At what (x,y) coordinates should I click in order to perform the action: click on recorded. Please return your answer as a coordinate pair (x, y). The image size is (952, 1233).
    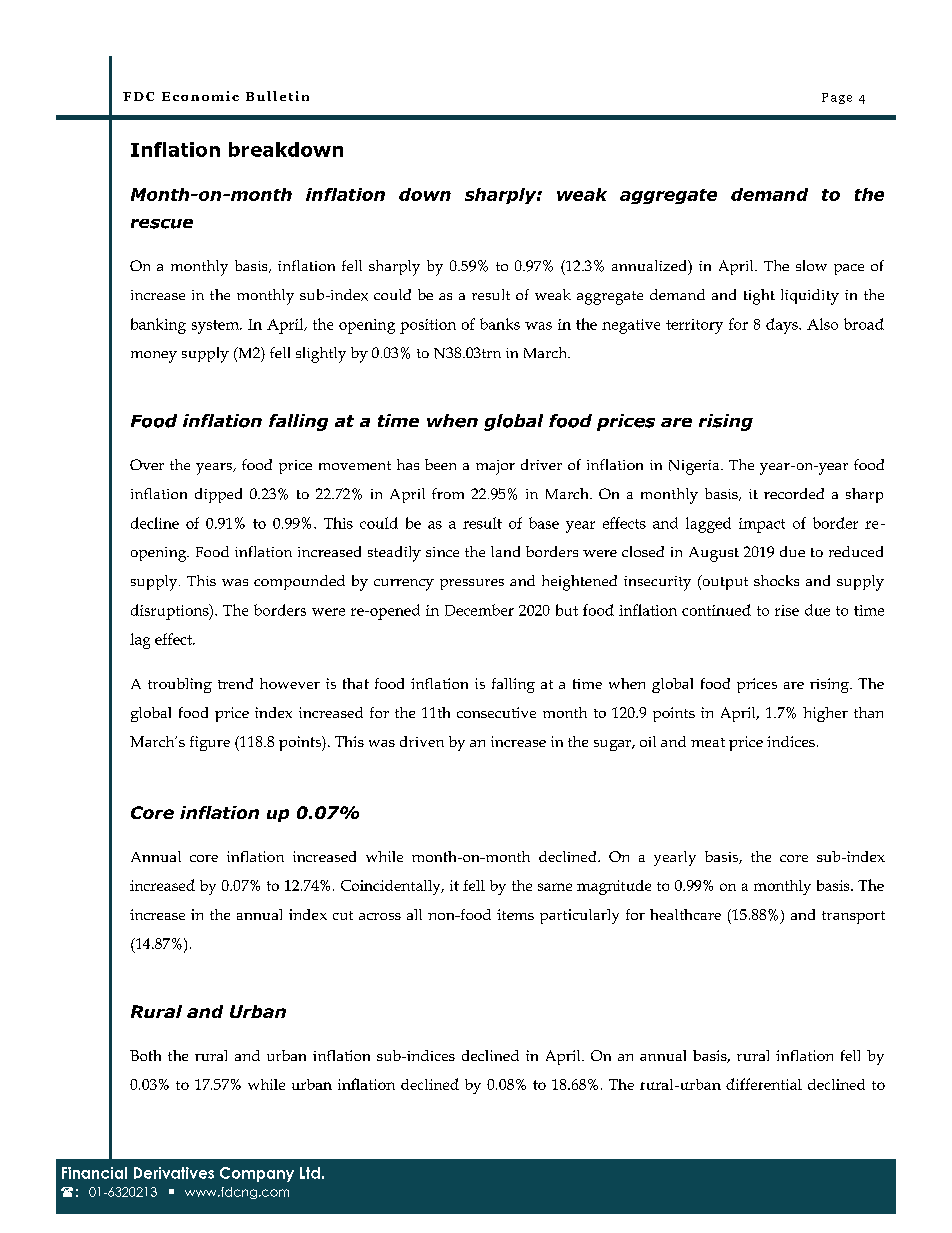
    Looking at the image, I should click on (794, 493).
